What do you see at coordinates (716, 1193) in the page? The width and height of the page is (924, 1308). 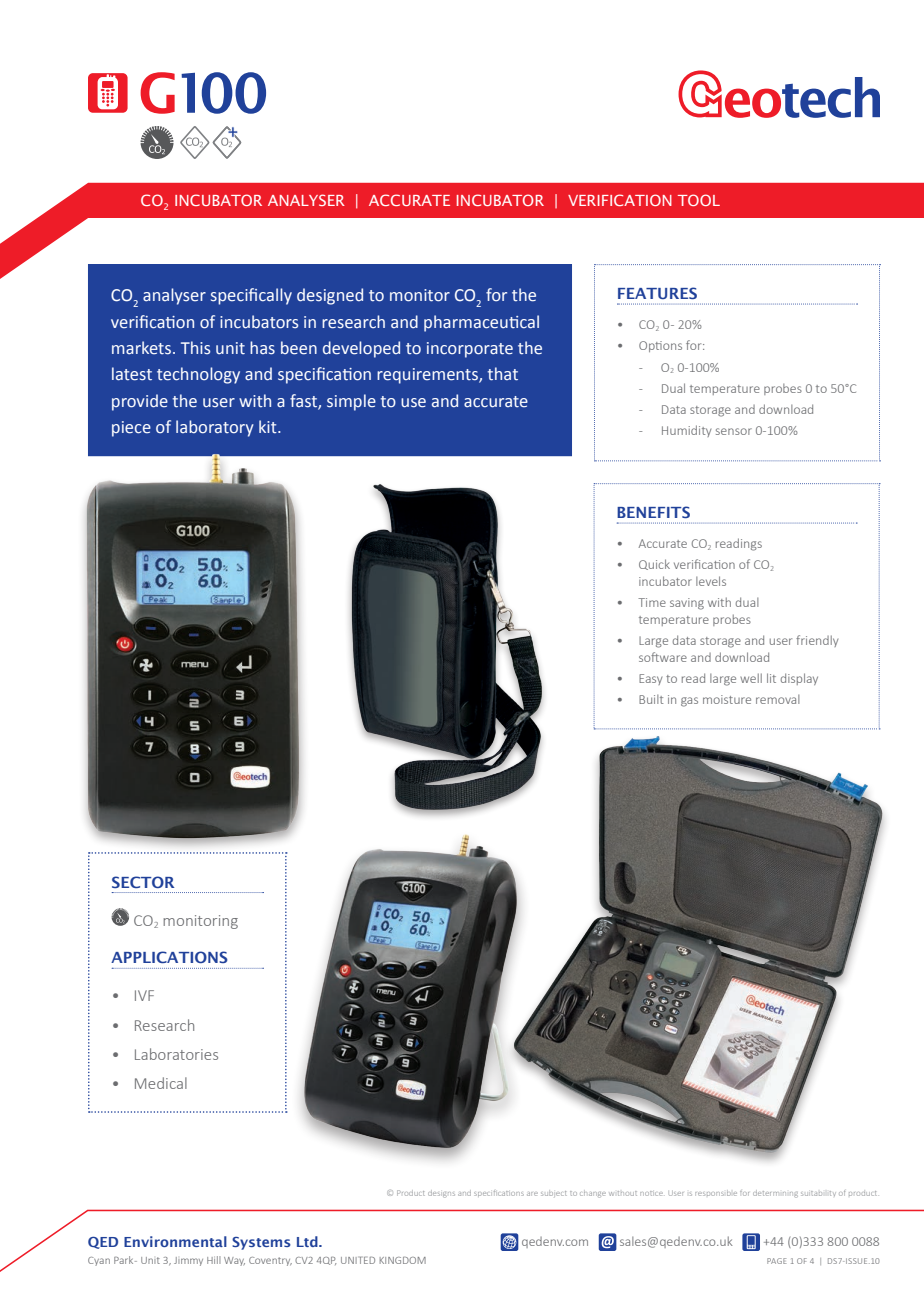 I see `responsible` at bounding box center [716, 1193].
